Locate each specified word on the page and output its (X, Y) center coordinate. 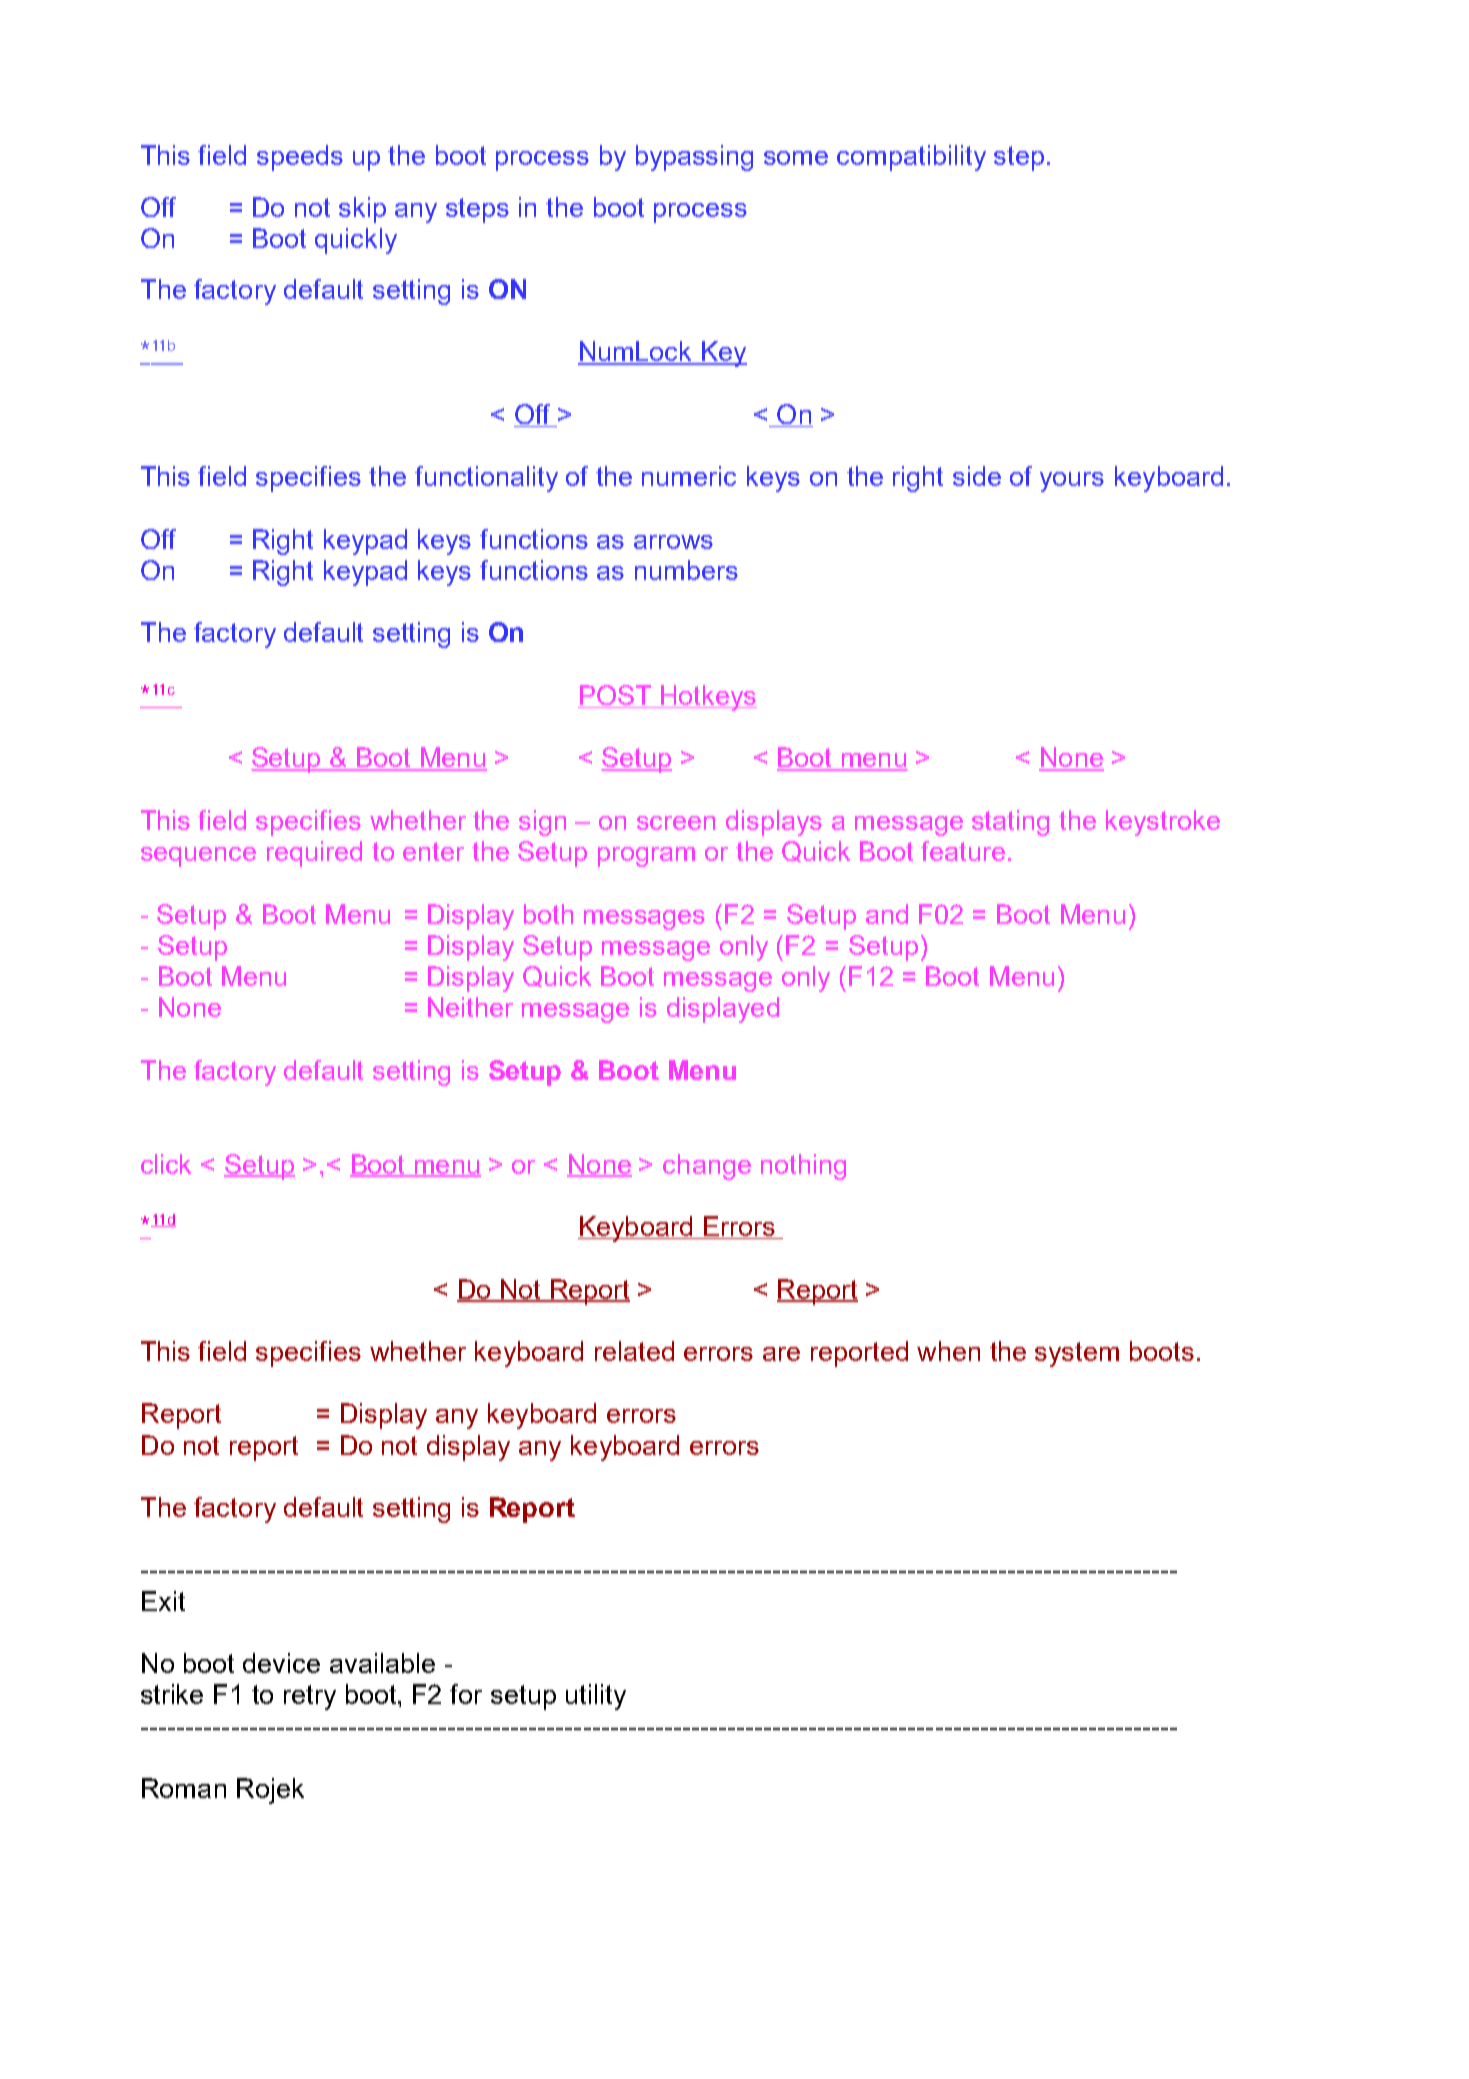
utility (596, 1697)
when (948, 1351)
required (314, 854)
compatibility (911, 158)
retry (310, 1697)
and (887, 914)
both (548, 914)
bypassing (694, 158)
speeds (300, 158)
